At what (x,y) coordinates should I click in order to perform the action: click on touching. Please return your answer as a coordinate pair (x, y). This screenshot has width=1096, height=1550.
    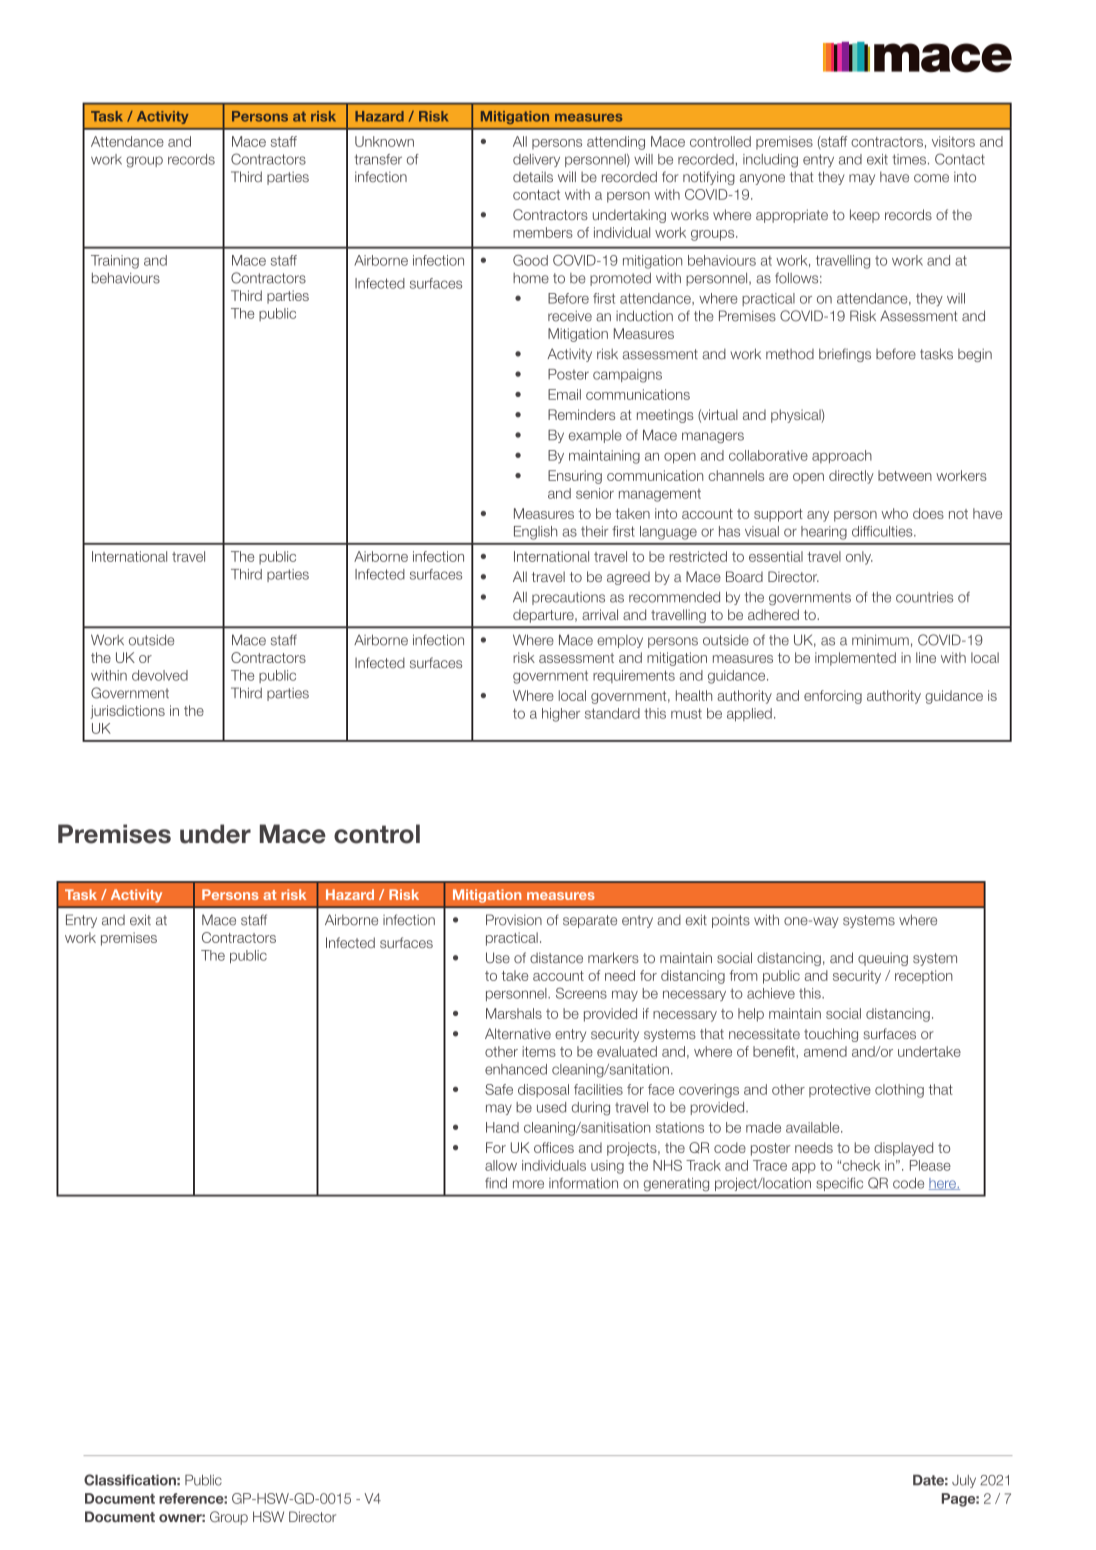
    Looking at the image, I should click on (831, 1035).
